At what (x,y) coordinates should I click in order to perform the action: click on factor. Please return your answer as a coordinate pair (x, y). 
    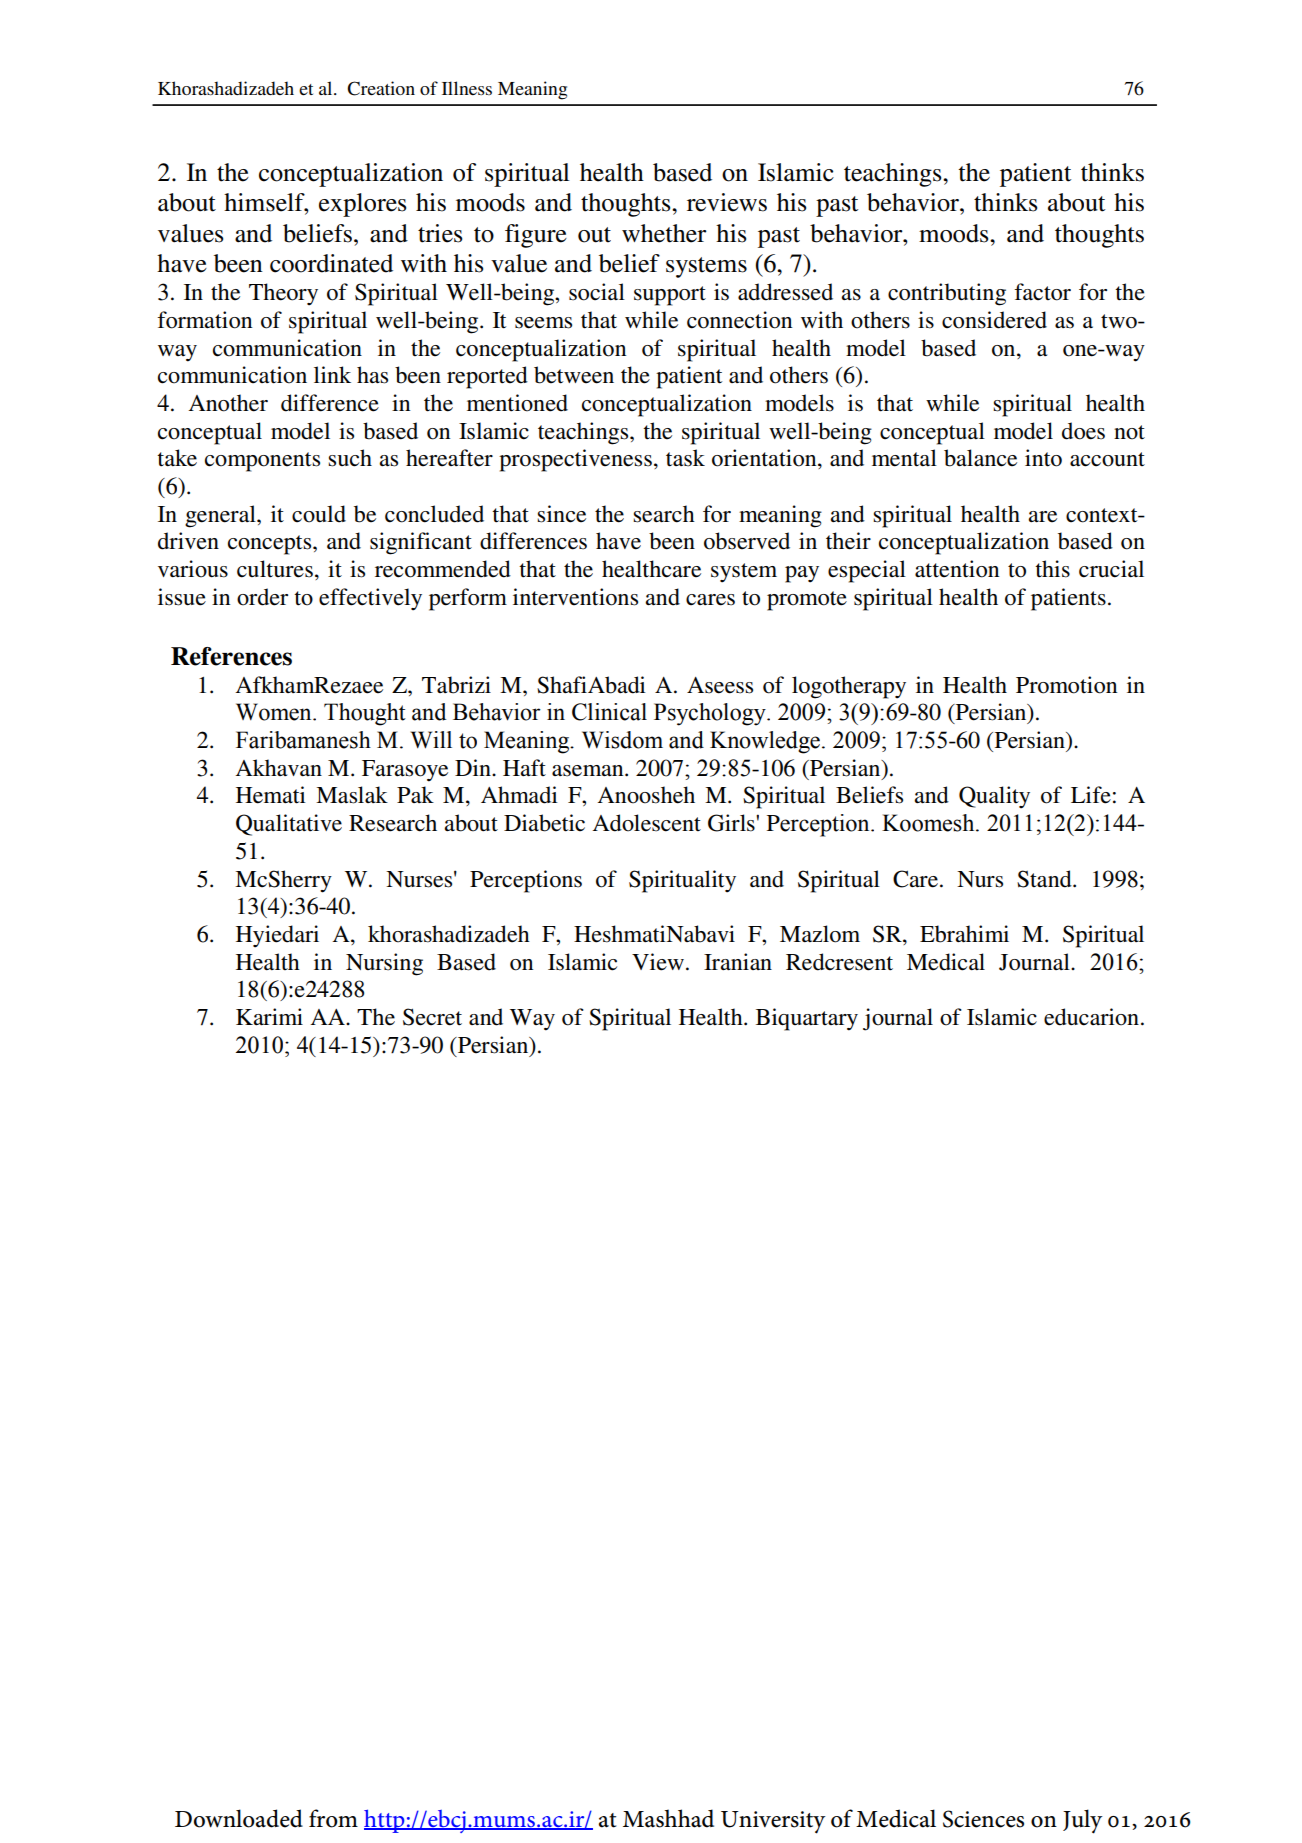
    Looking at the image, I should click on (1042, 292).
